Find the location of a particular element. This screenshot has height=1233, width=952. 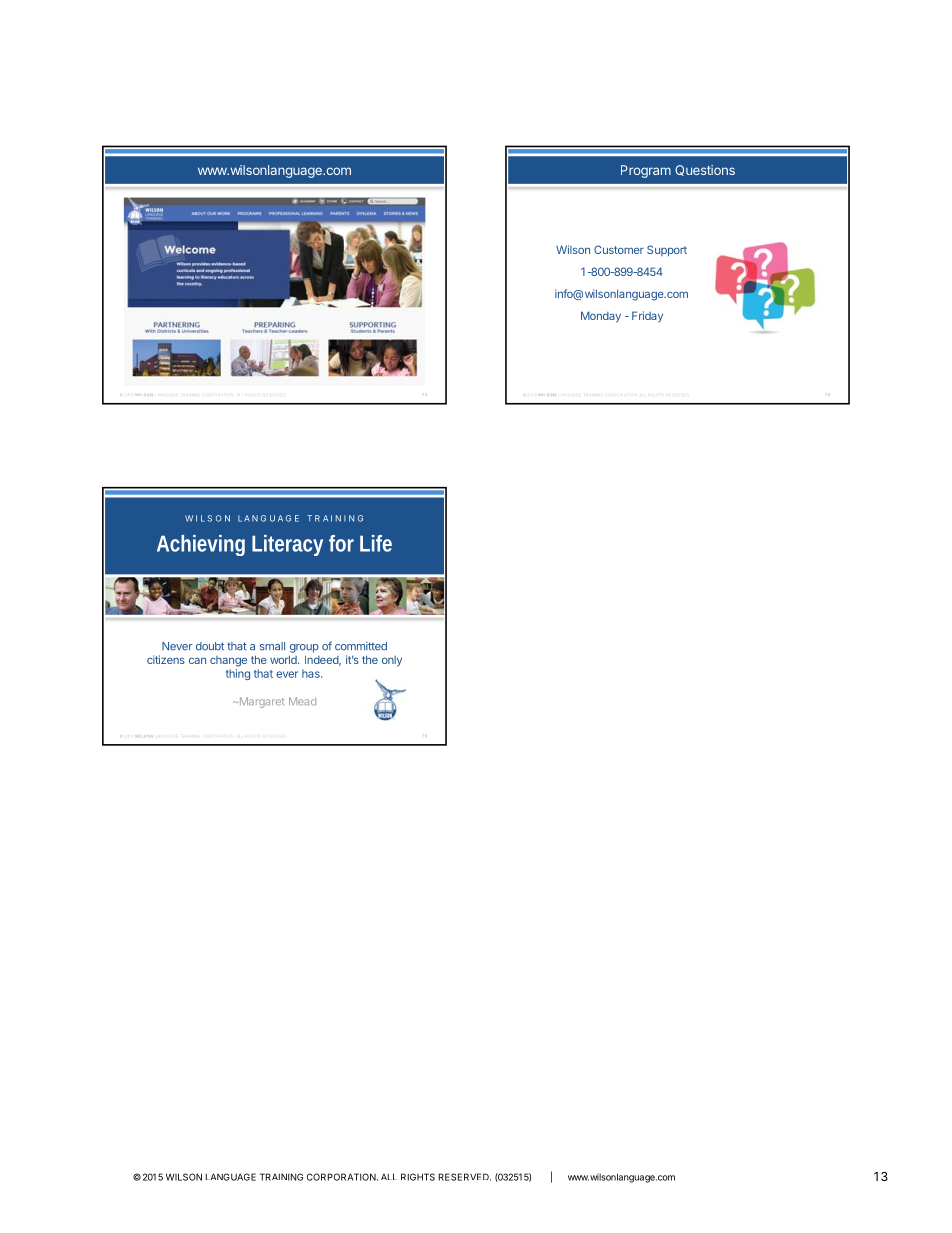

committed is located at coordinates (361, 646).
